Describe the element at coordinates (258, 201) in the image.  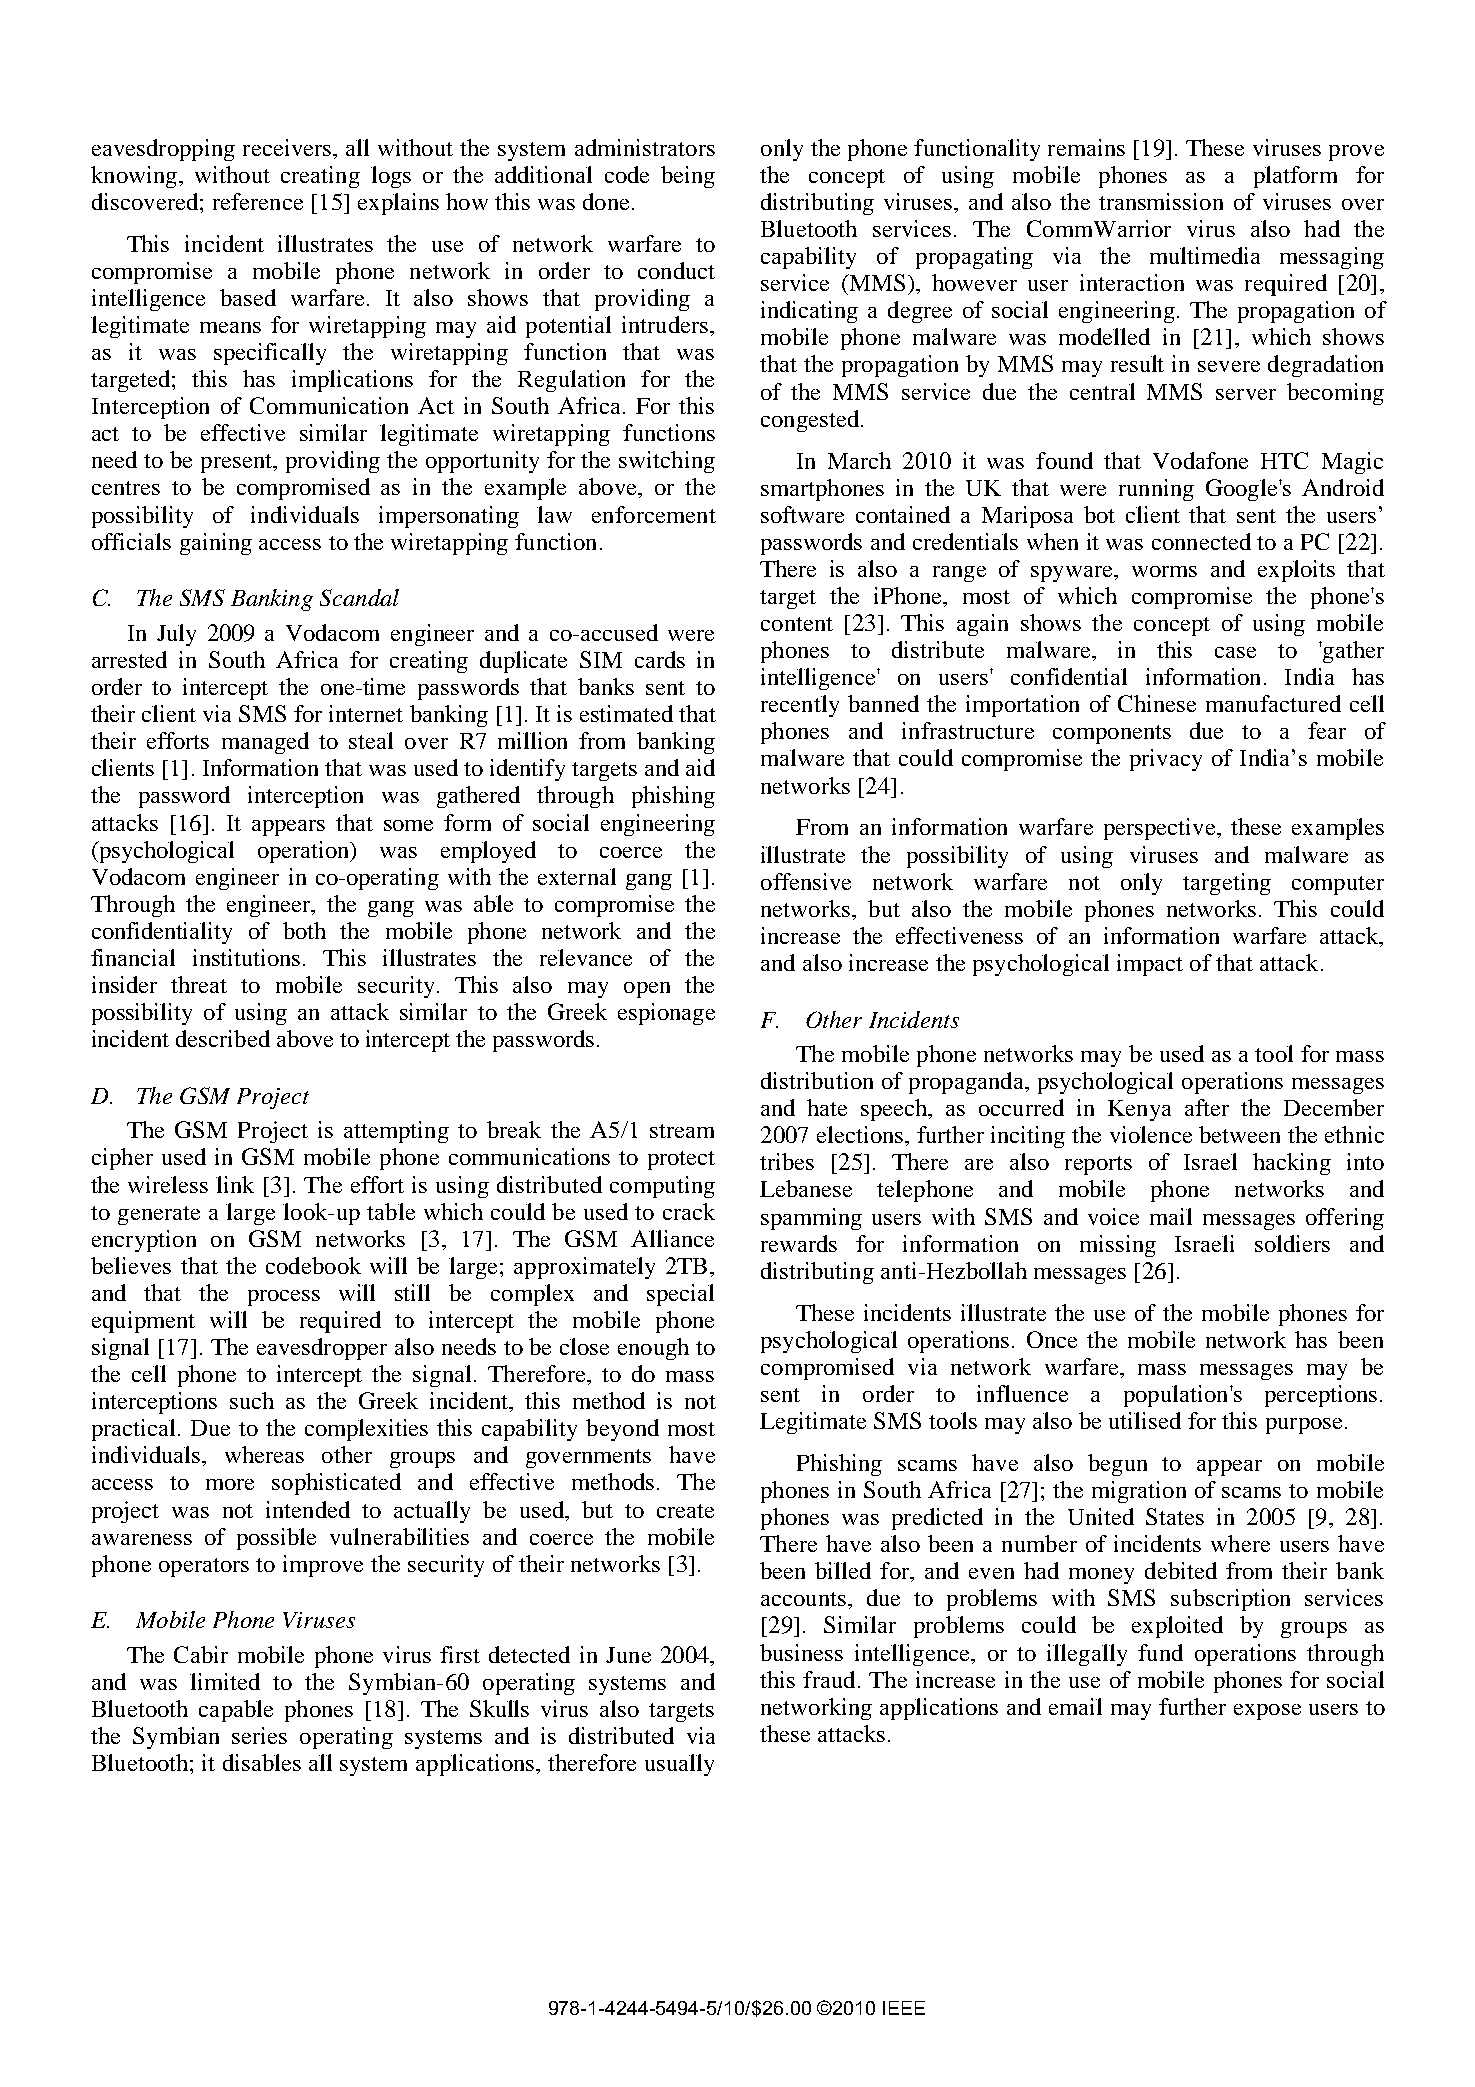
I see `reference` at that location.
